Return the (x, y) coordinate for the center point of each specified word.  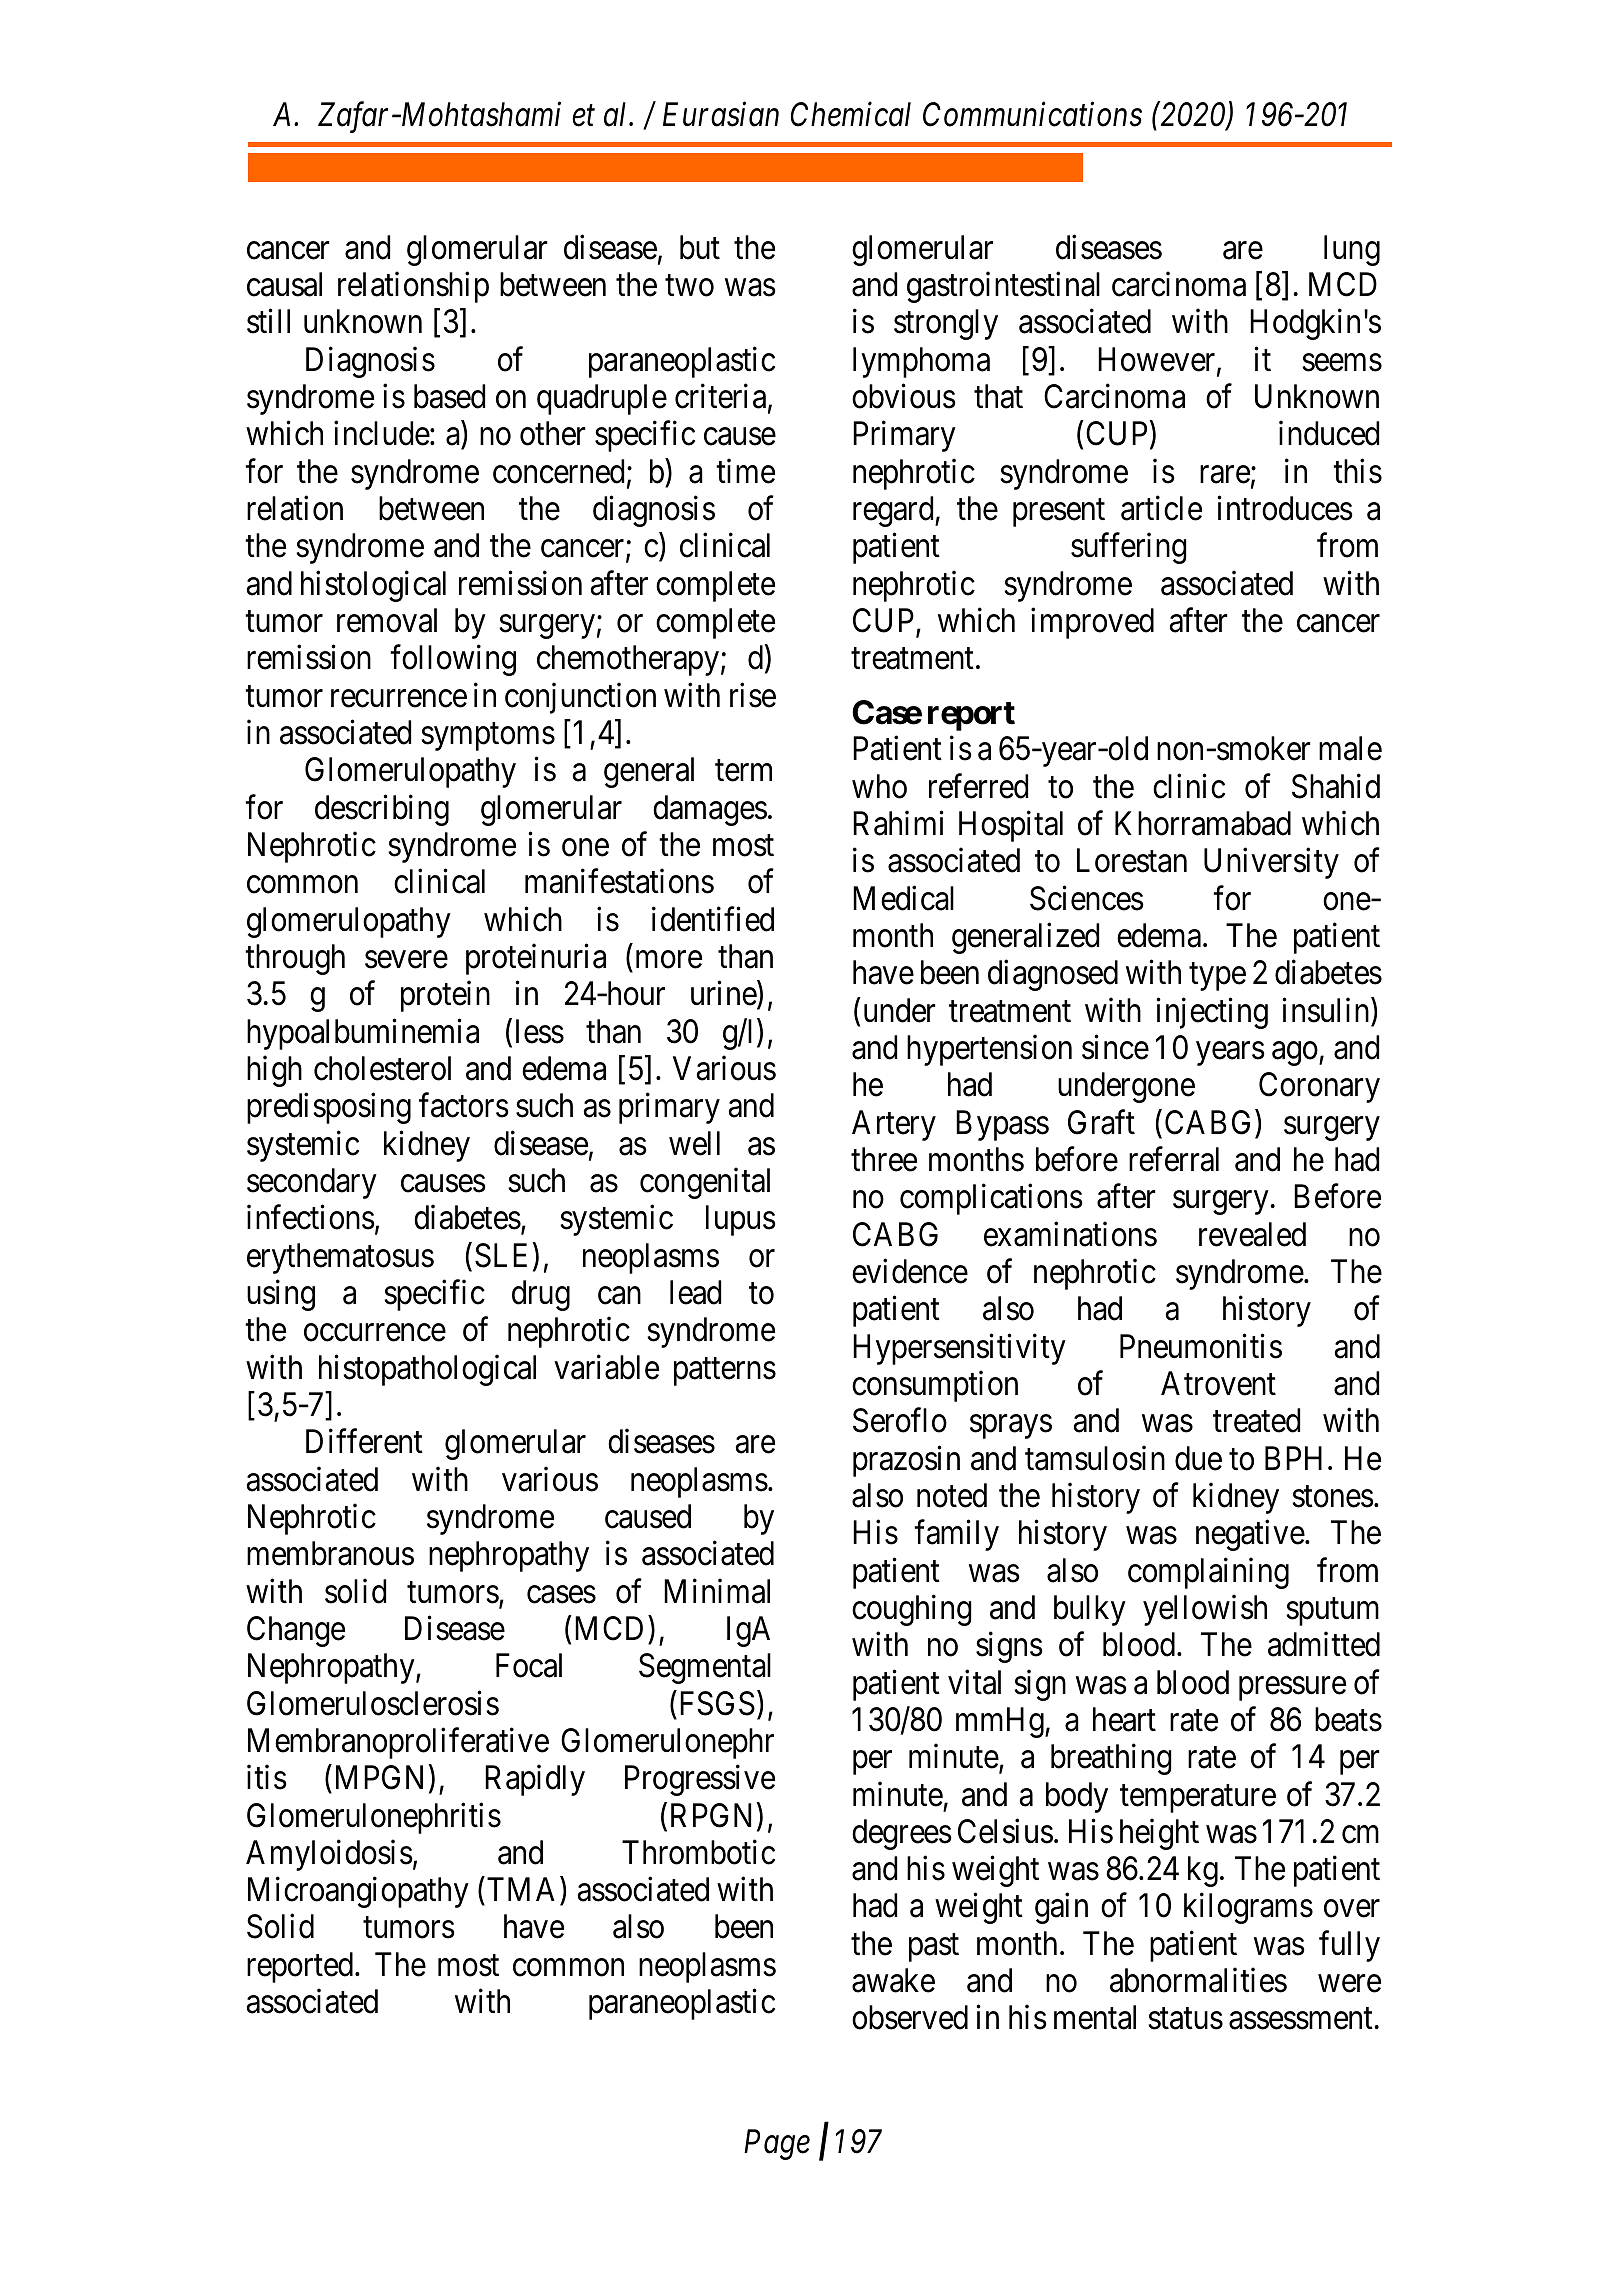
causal (284, 284)
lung (1352, 250)
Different (364, 1441)
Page (777, 2145)
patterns (725, 1372)
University (1271, 863)
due (1198, 1458)
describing (382, 810)
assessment (1301, 2019)
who (879, 786)
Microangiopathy (358, 1892)
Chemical (851, 114)
